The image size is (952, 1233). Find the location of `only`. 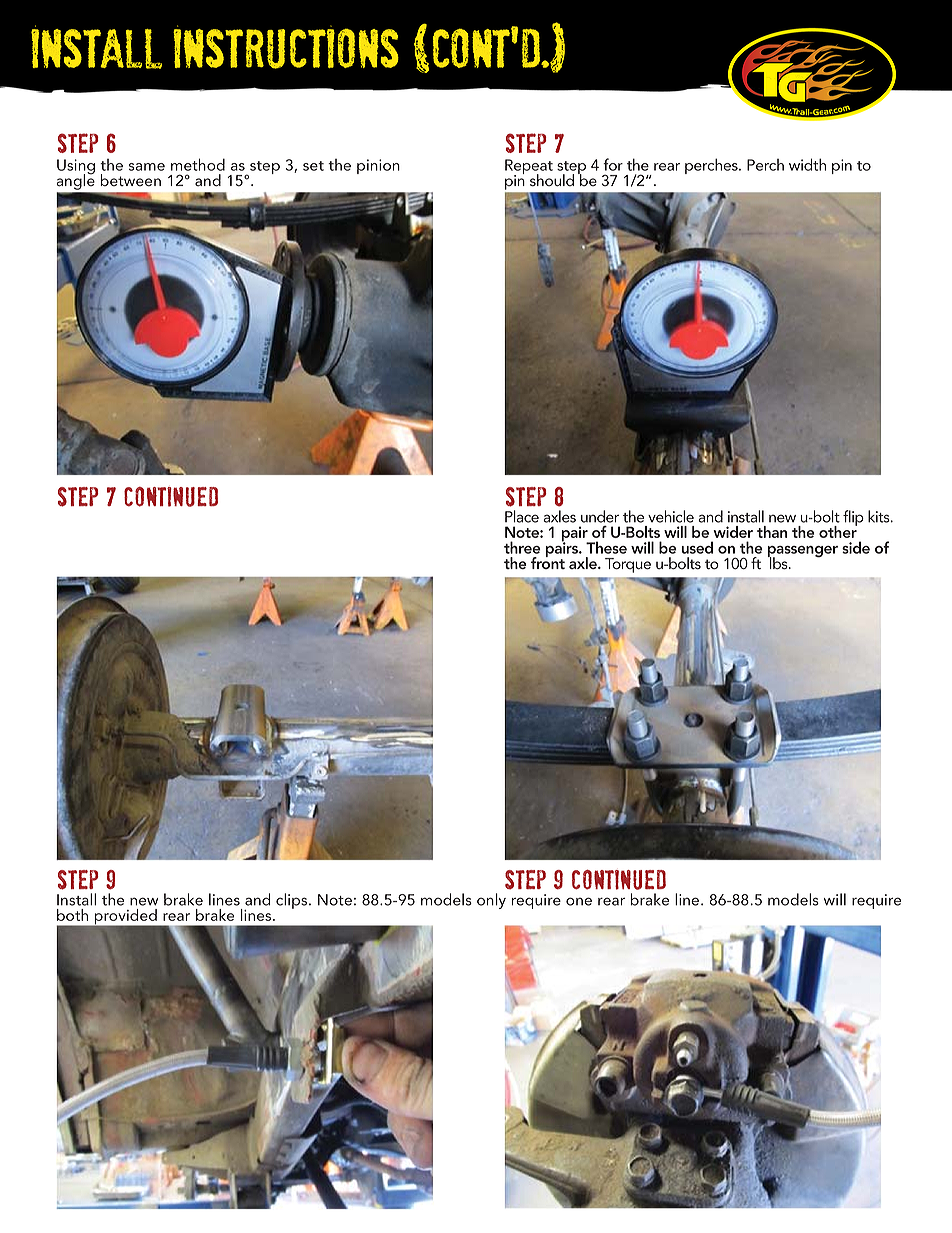

only is located at coordinates (491, 901).
